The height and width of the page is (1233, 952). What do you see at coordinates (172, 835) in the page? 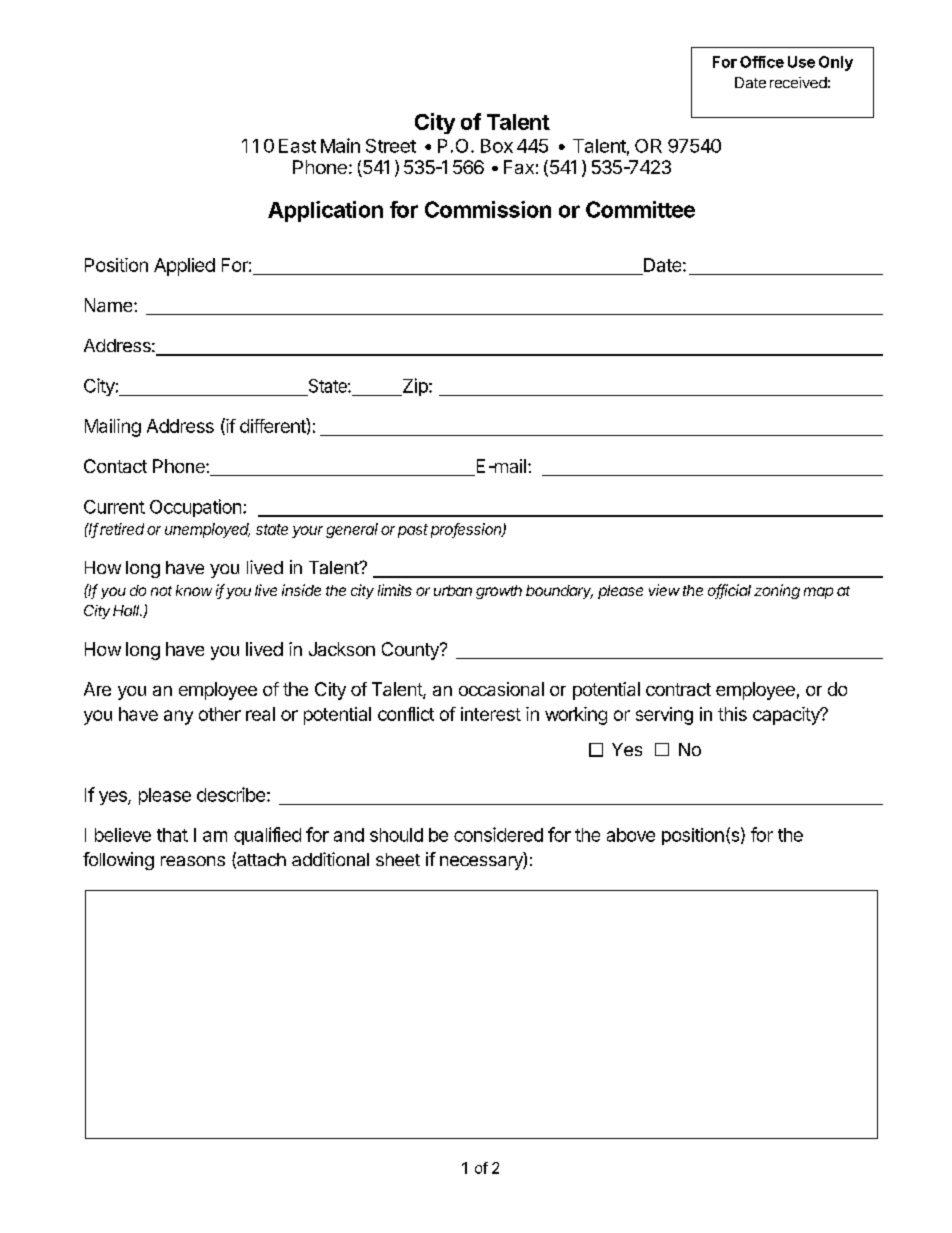
I see `that` at bounding box center [172, 835].
